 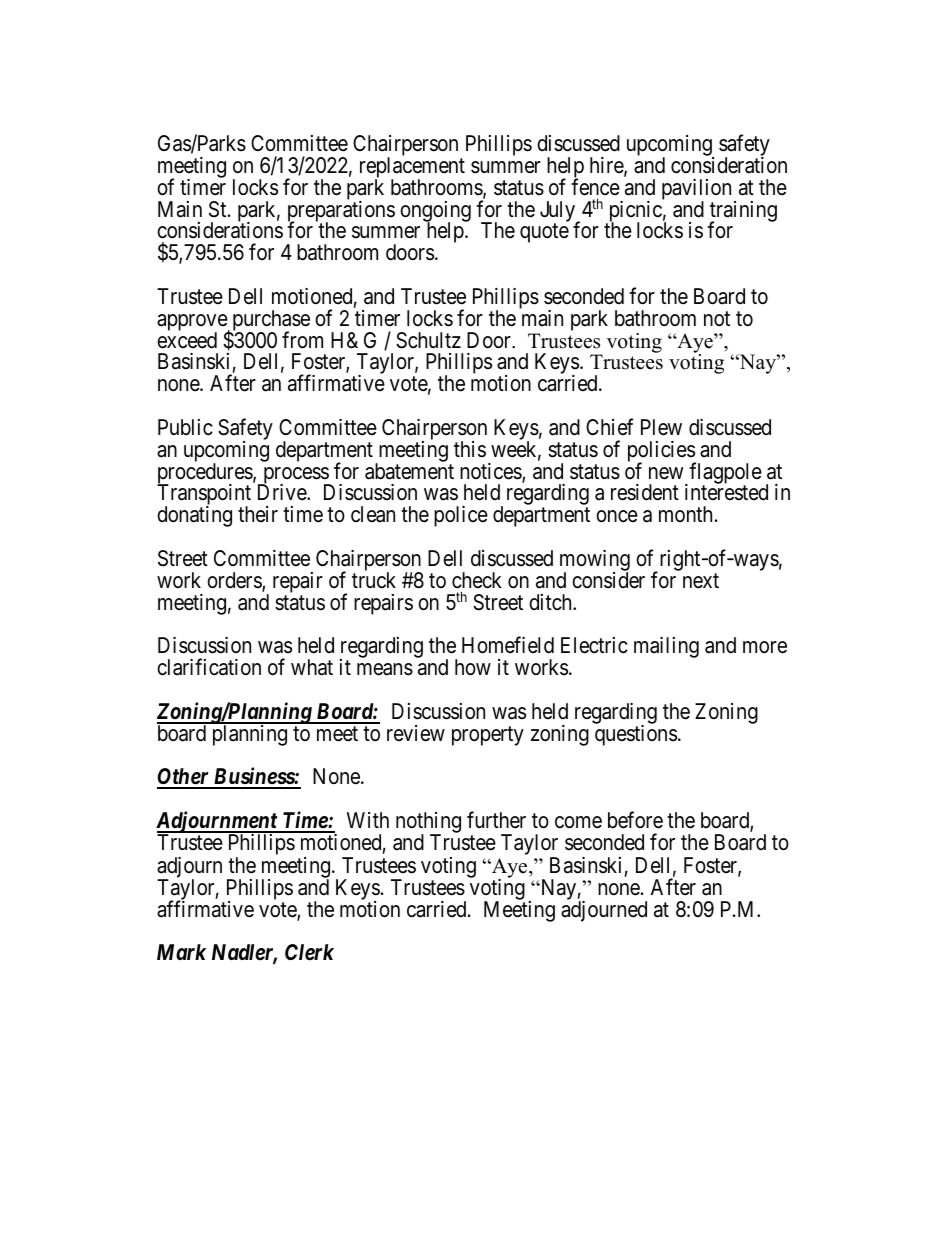 I want to click on before, so click(x=635, y=820).
